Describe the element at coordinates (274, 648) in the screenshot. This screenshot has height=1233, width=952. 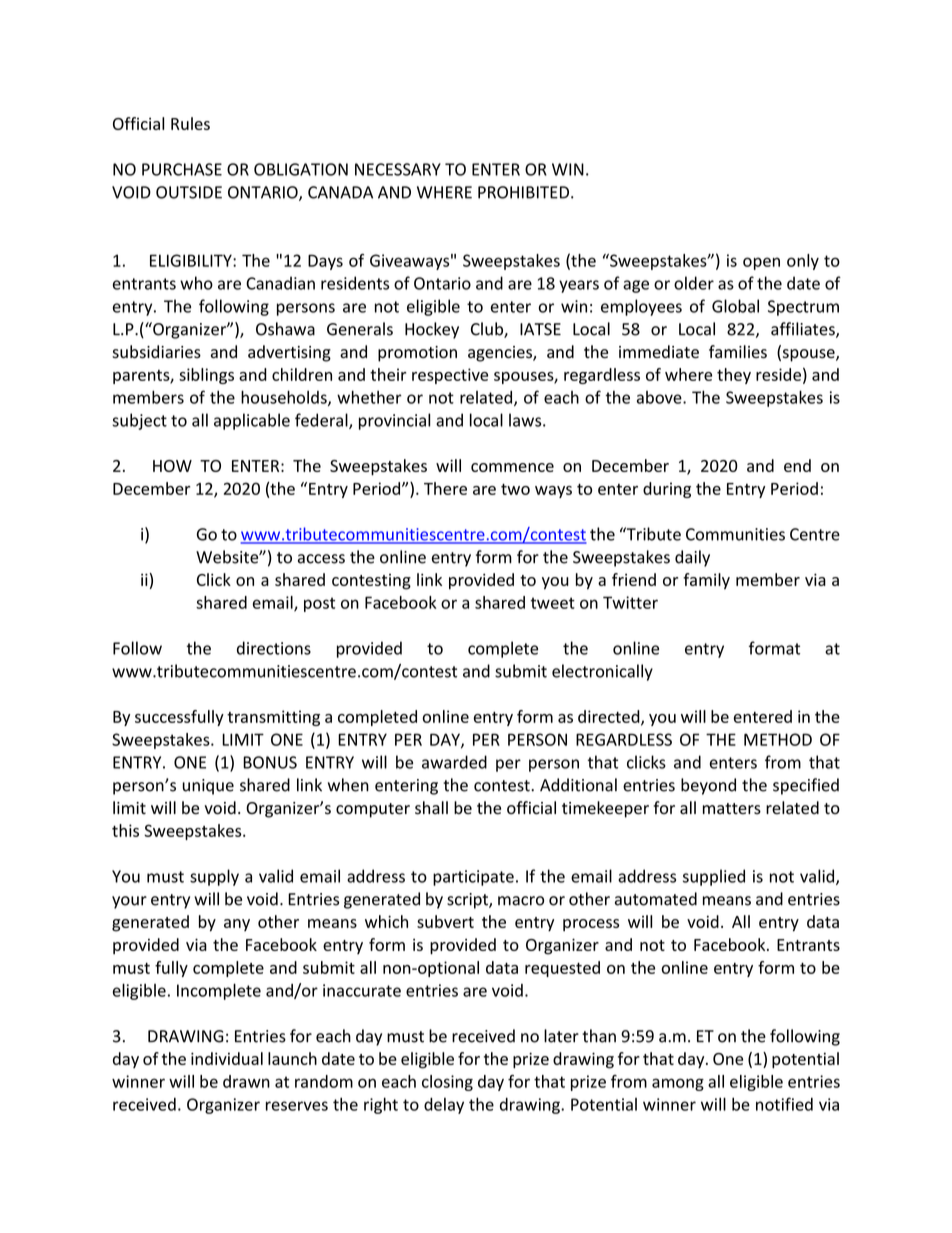
I see `directions` at that location.
